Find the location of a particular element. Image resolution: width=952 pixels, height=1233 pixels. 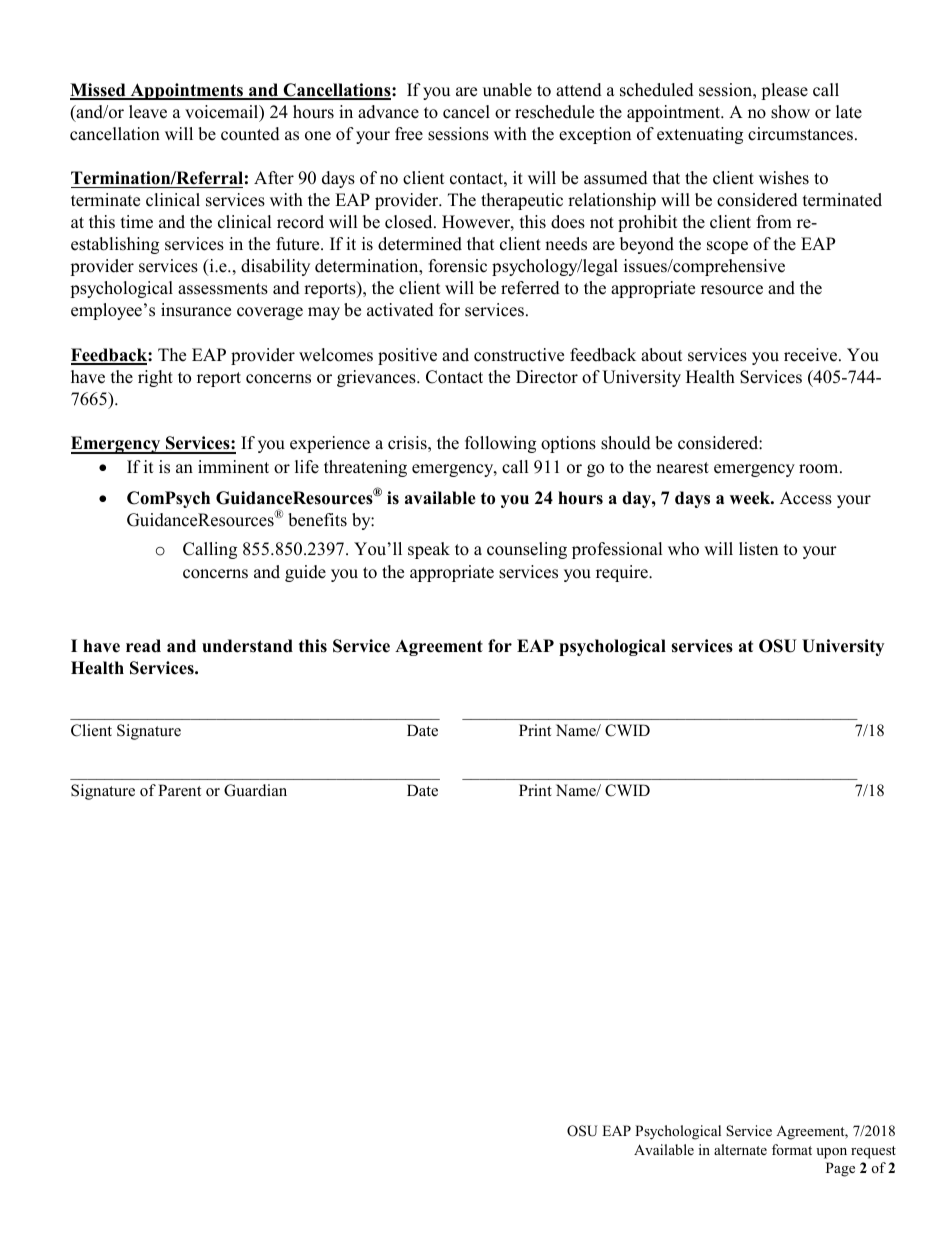

unable is located at coordinates (507, 90).
